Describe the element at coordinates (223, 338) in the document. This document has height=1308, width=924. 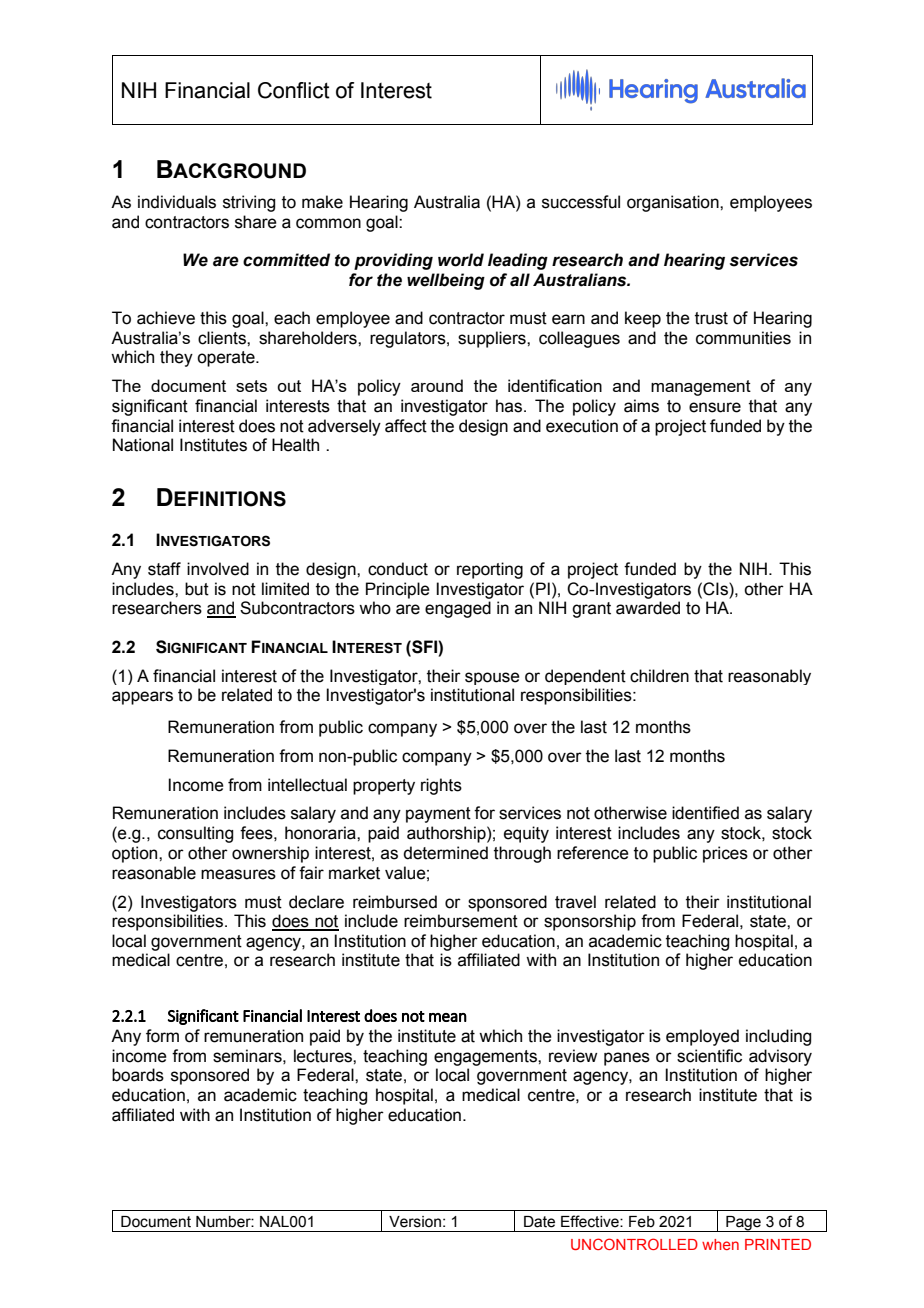
I see `clients` at that location.
